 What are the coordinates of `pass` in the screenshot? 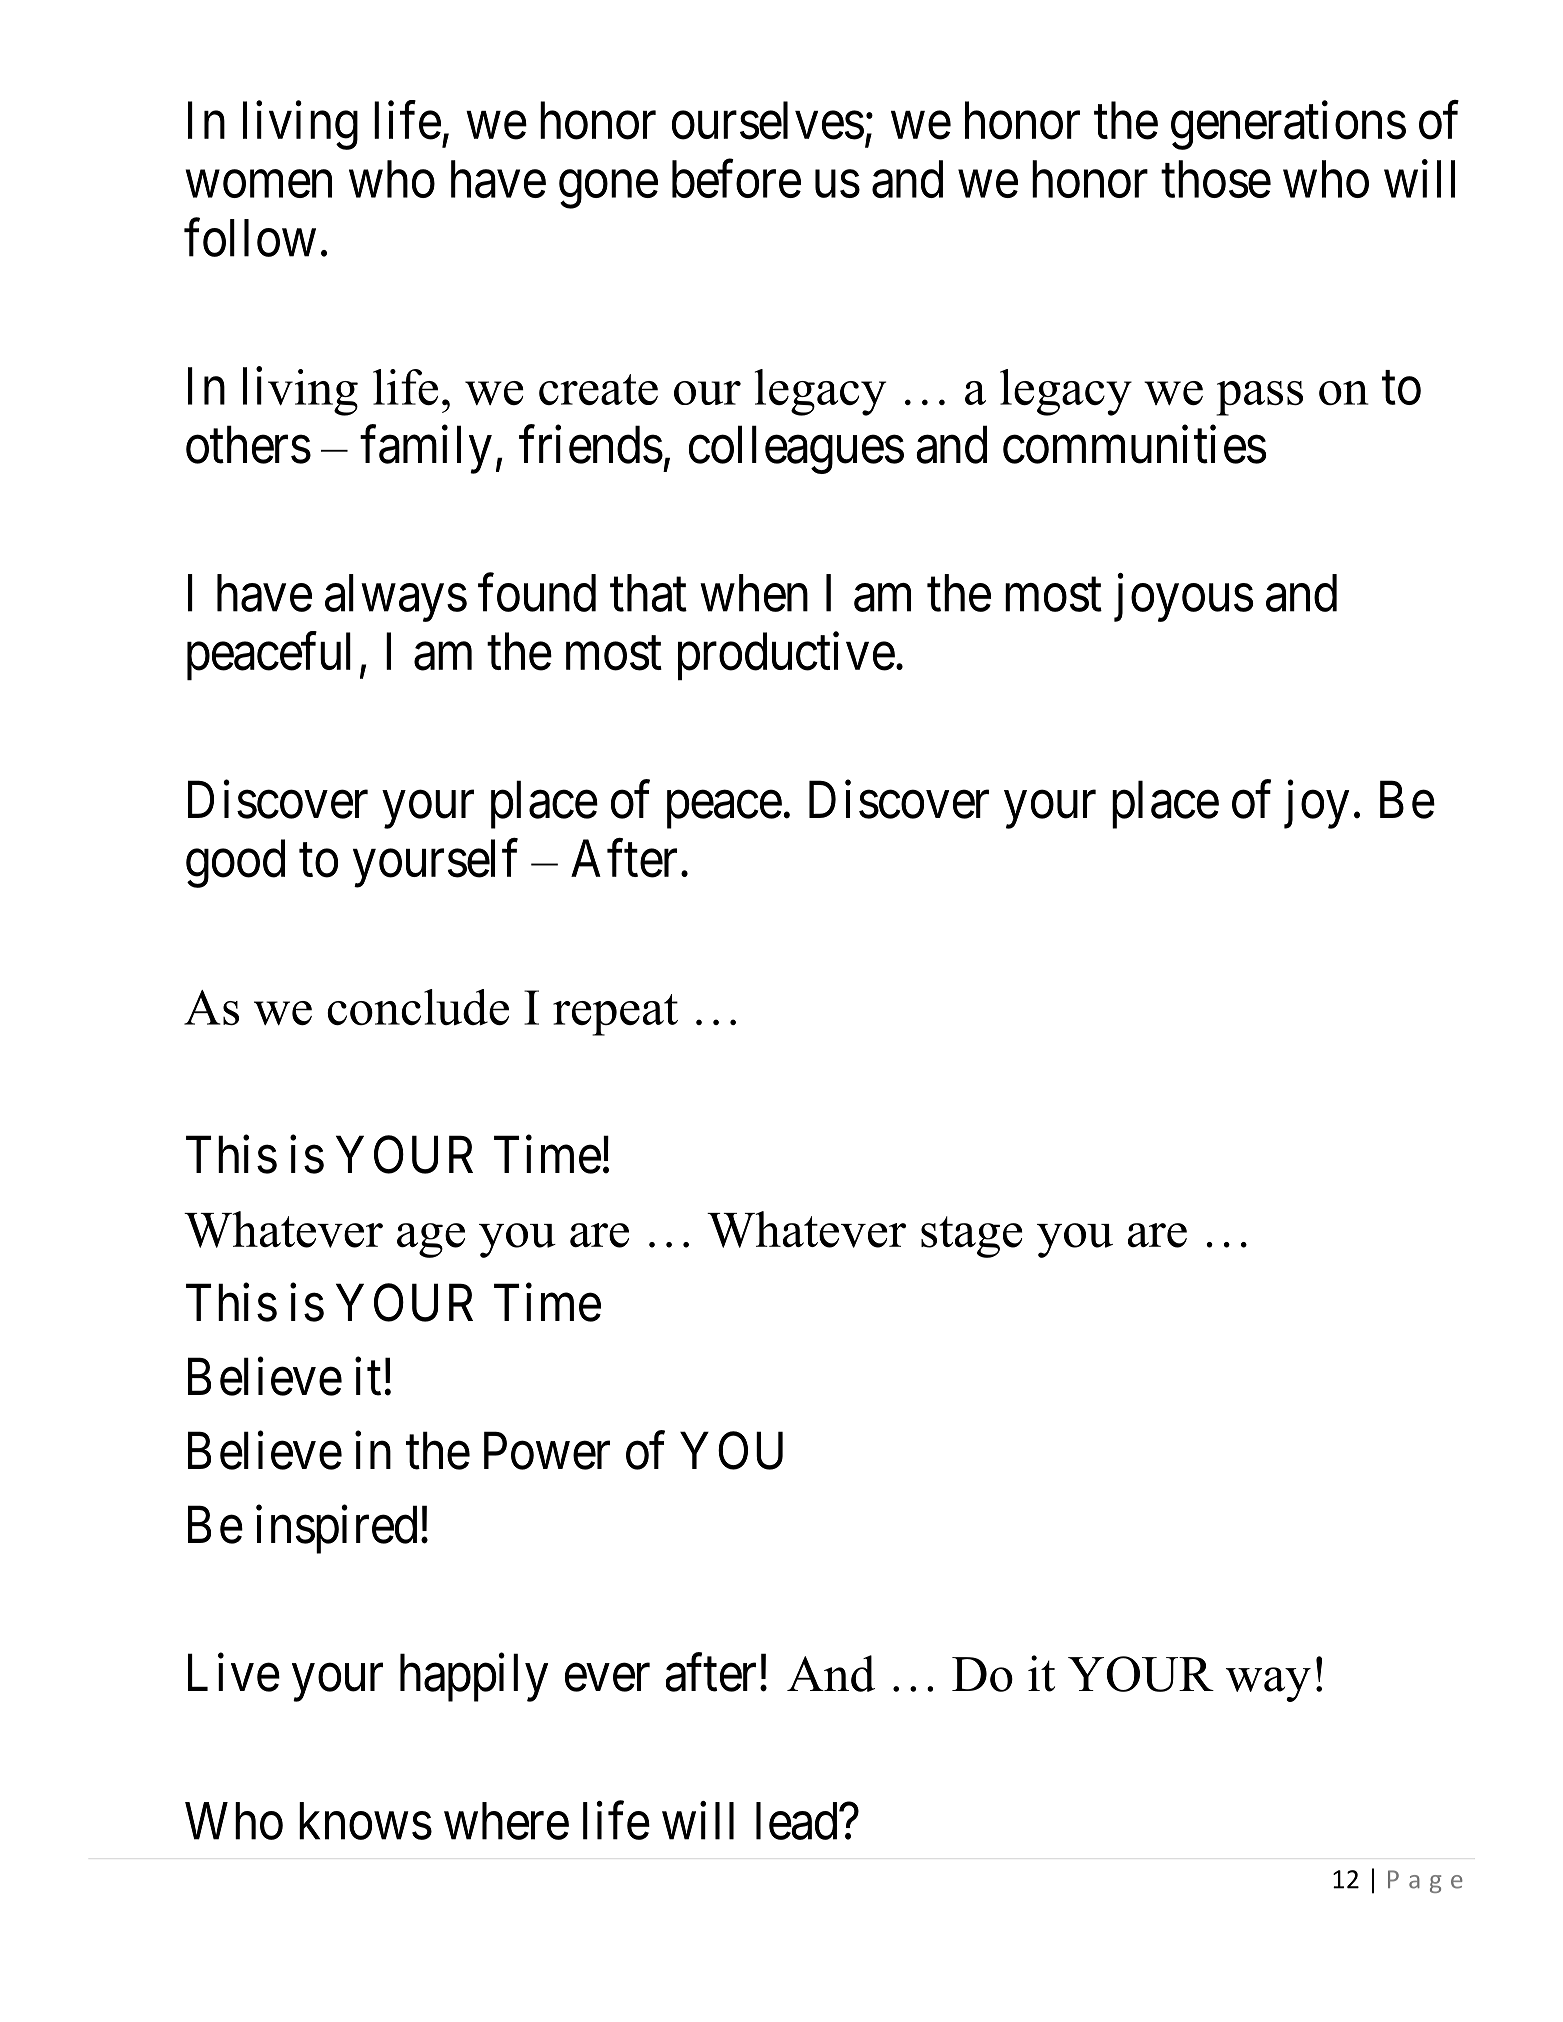 It's located at (1259, 398).
